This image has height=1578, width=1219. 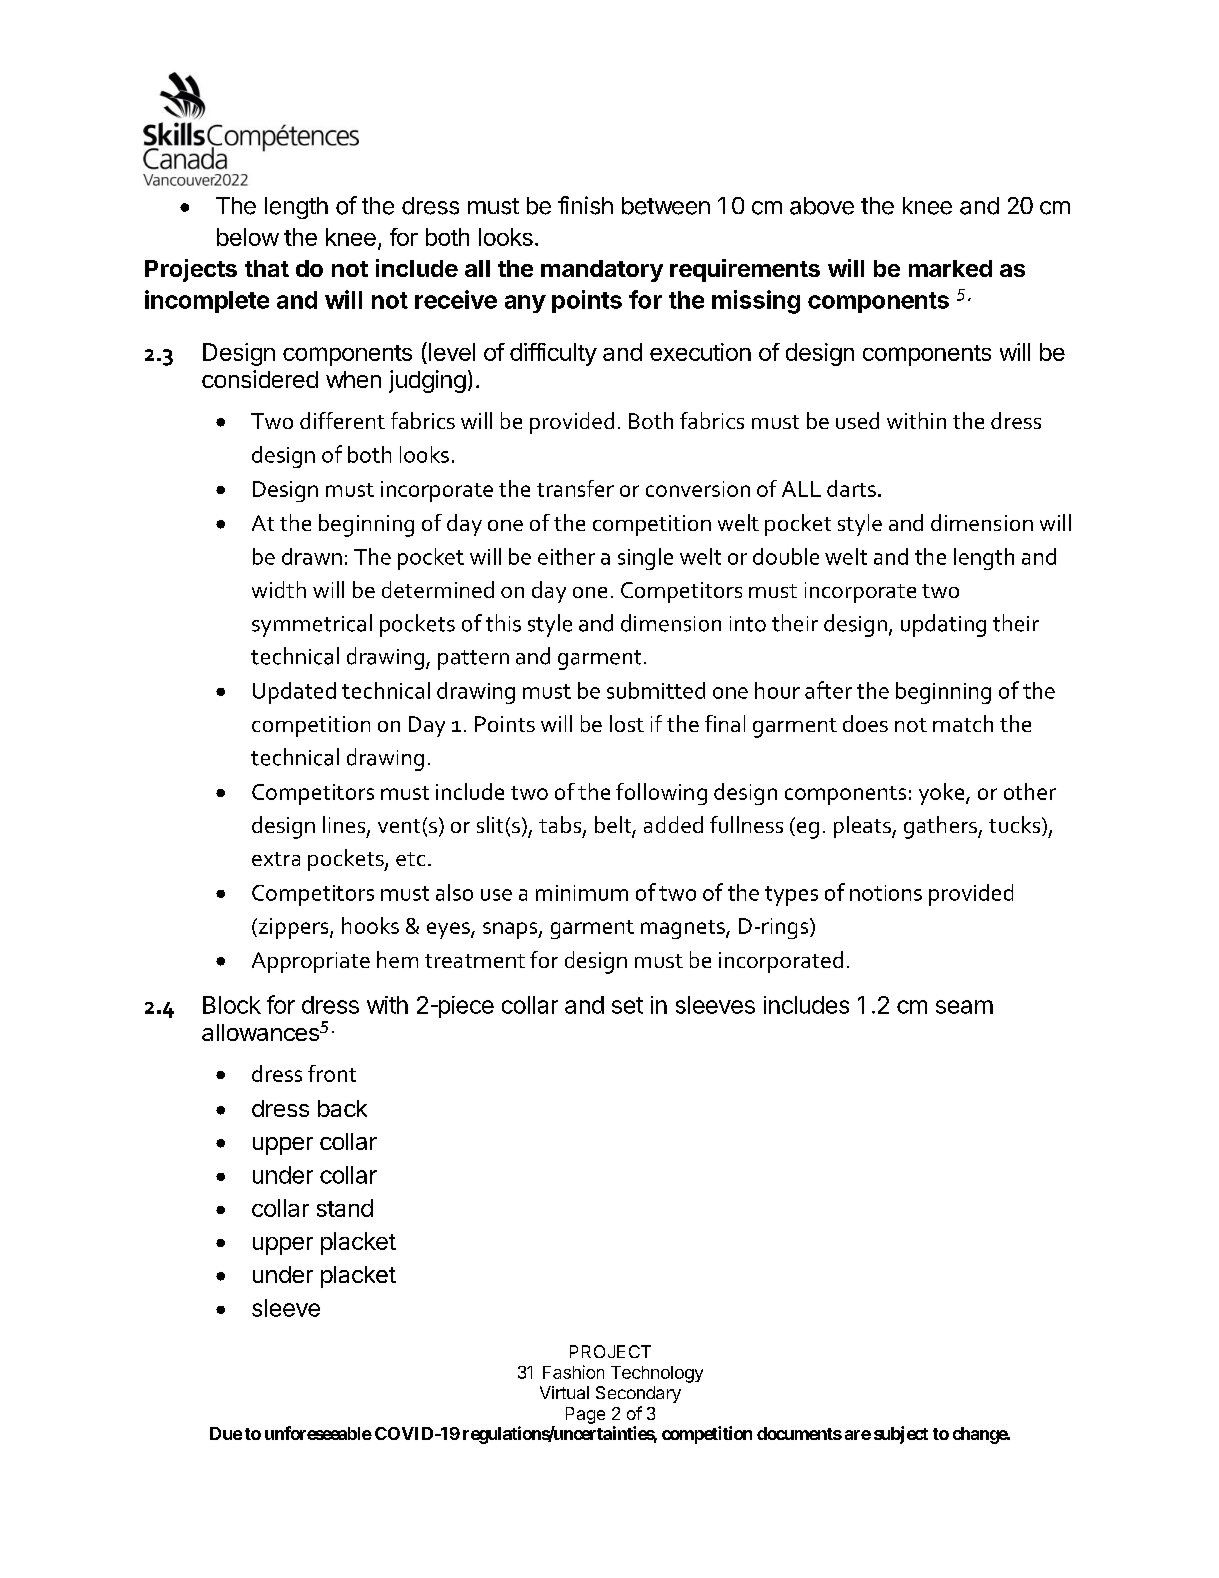 I want to click on unforeseeable, so click(x=318, y=1433).
